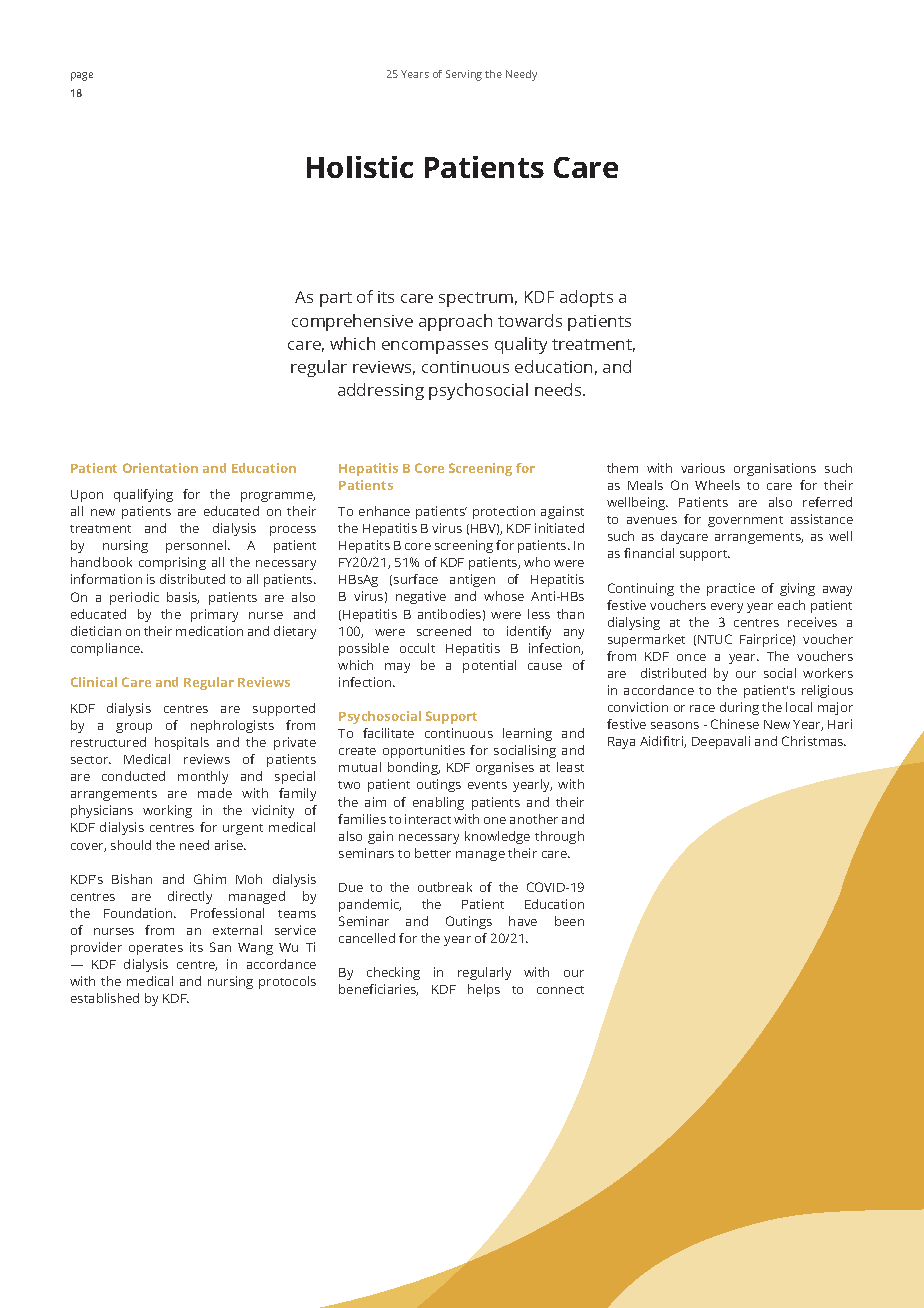 This image has height=1308, width=924. What do you see at coordinates (82, 76) in the image?
I see `page` at bounding box center [82, 76].
